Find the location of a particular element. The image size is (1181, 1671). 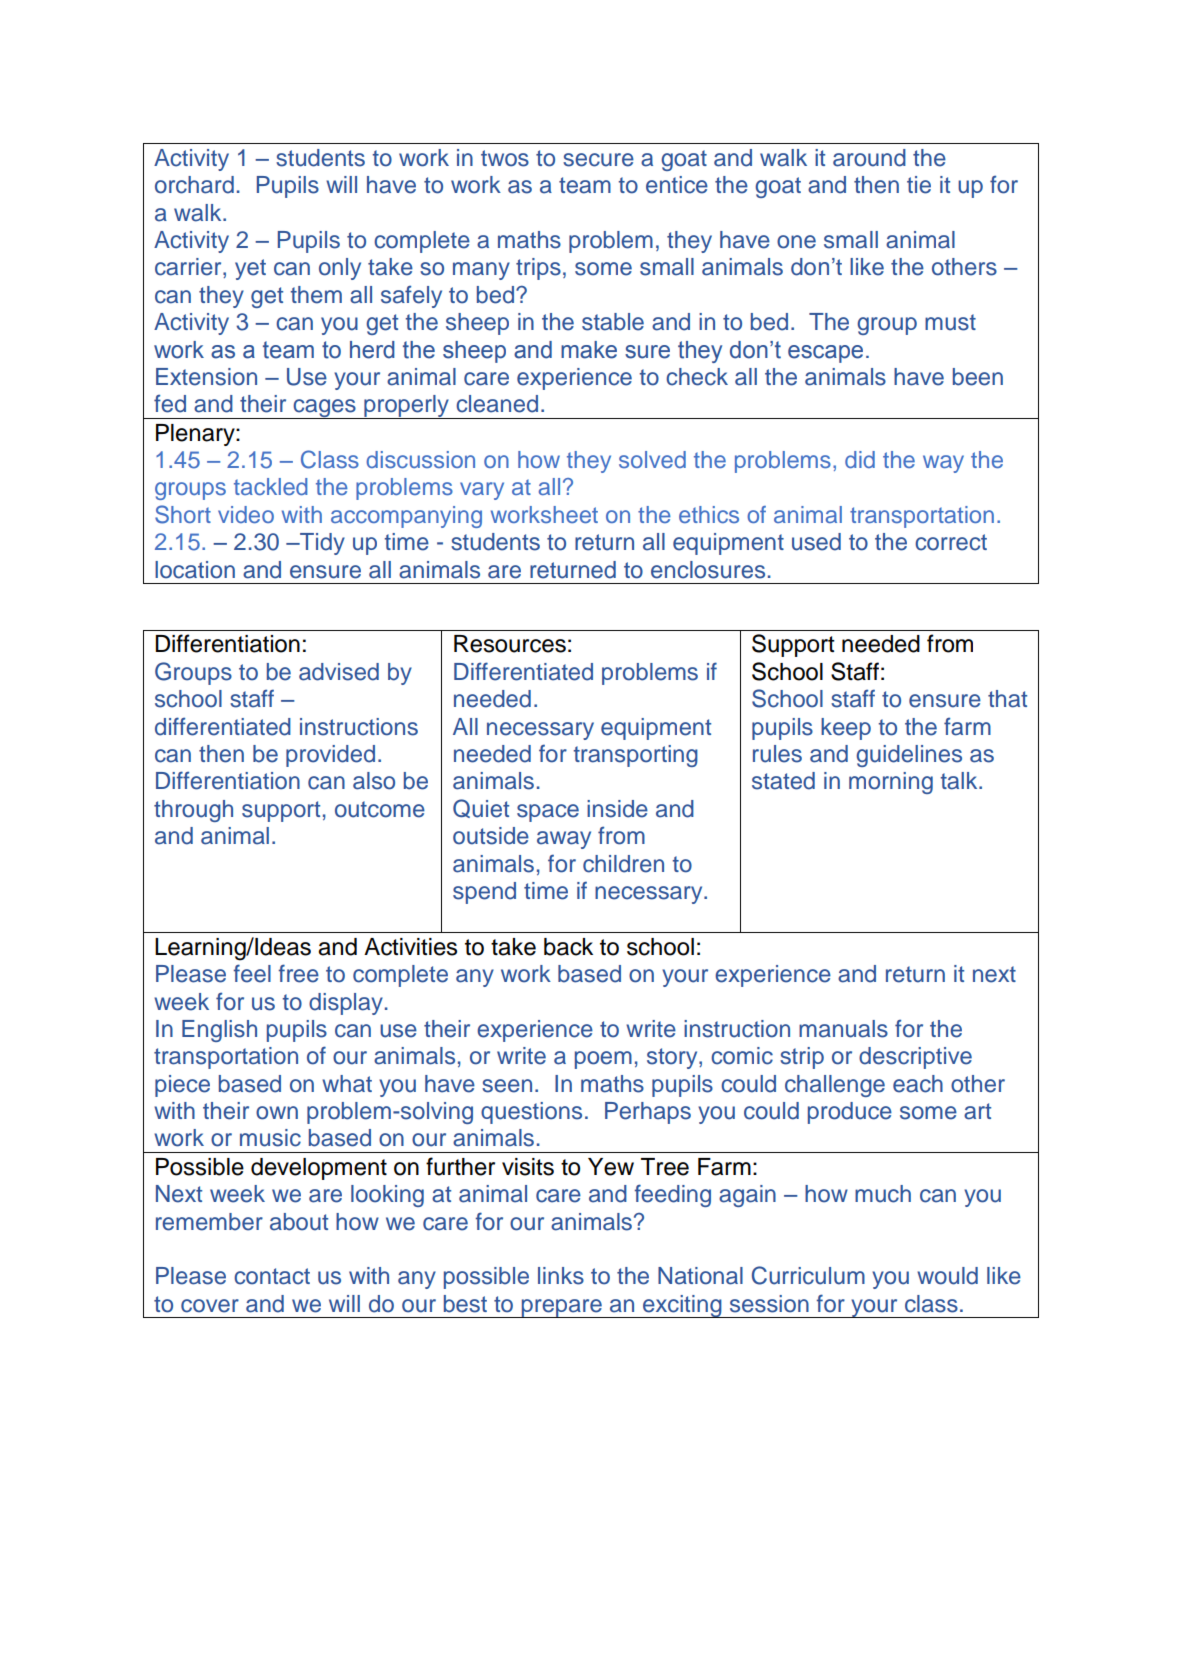

secure is located at coordinates (598, 160).
